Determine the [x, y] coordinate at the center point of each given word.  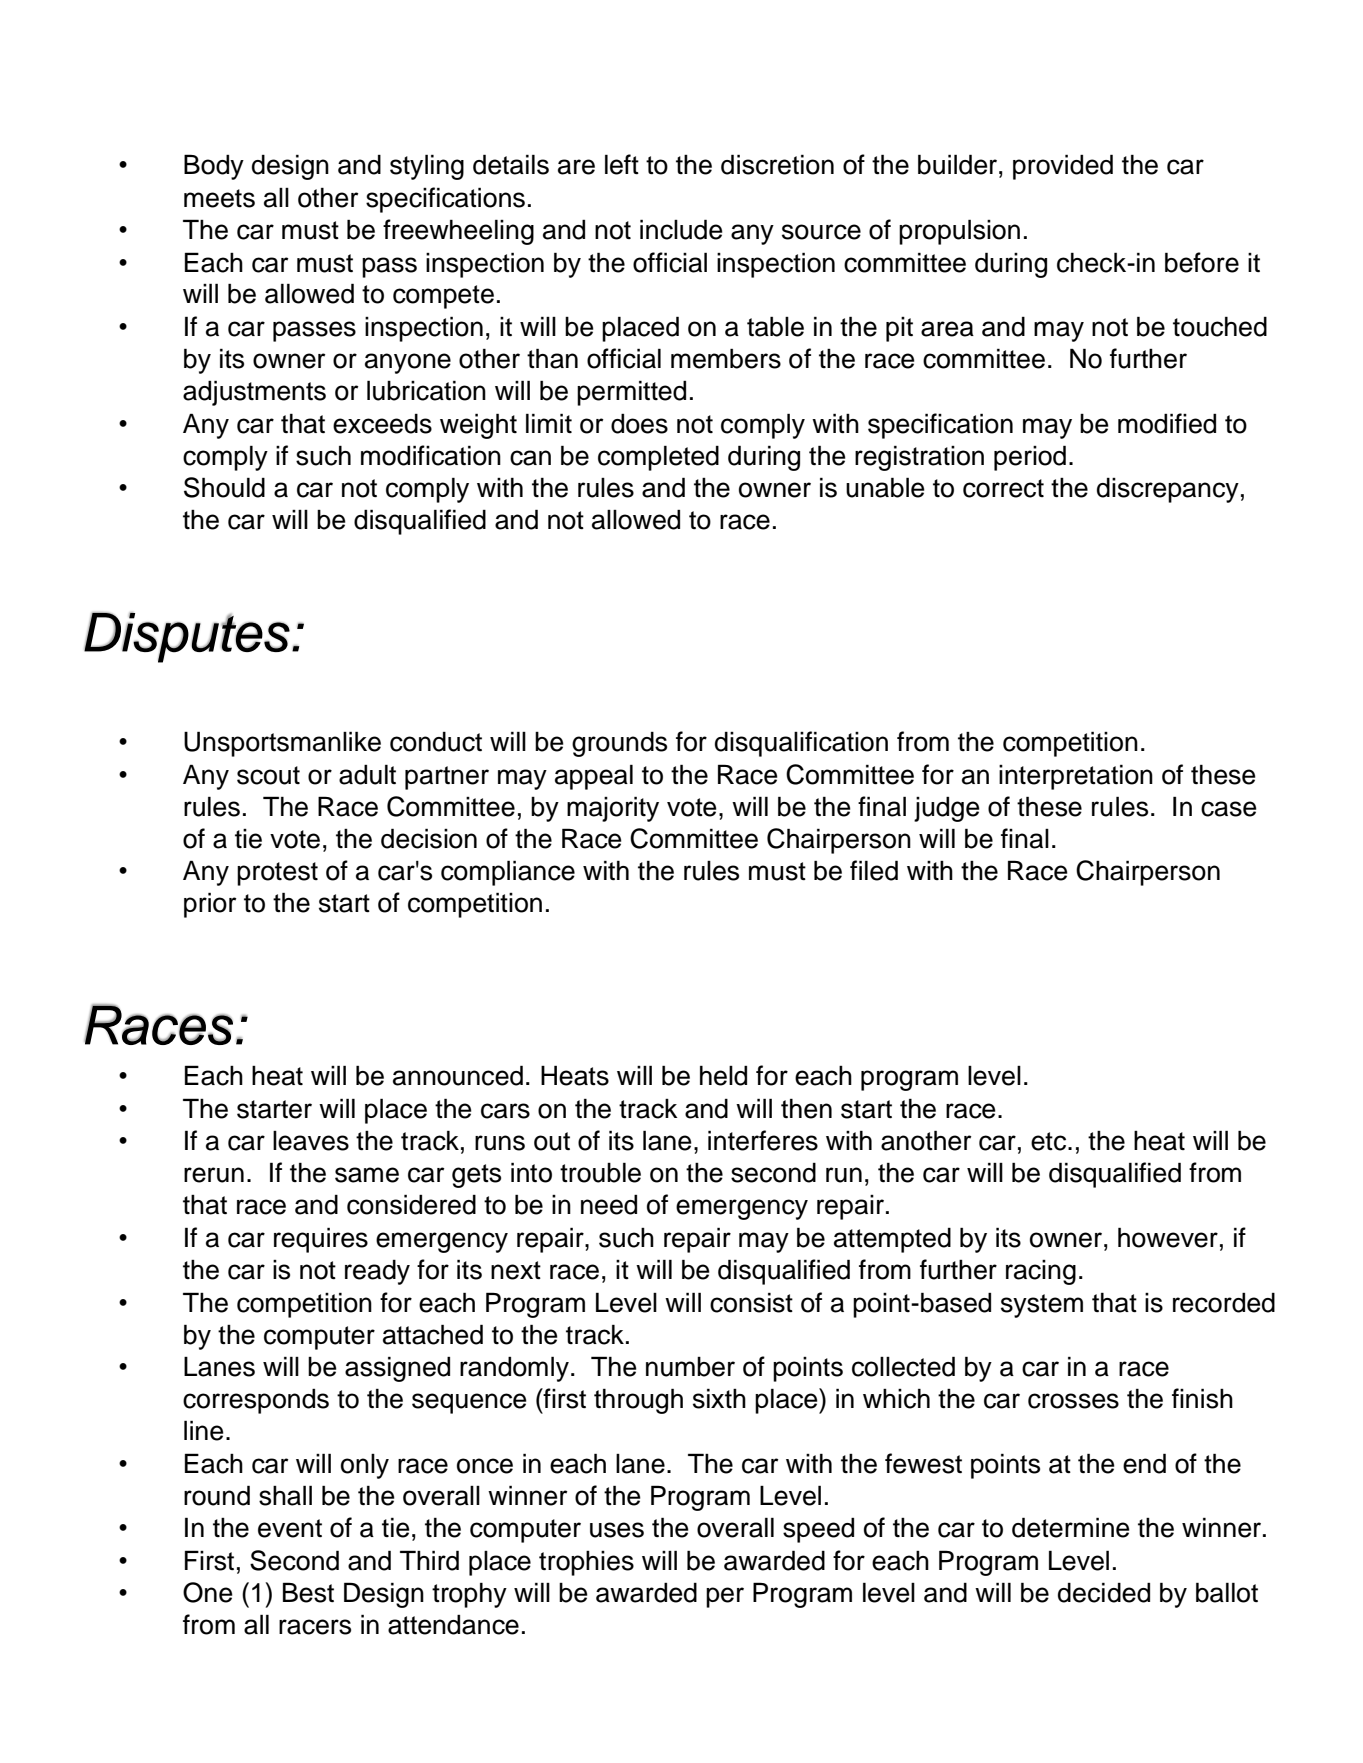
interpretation [1076, 777]
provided [1063, 167]
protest [277, 874]
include [681, 229]
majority [613, 809]
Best [308, 1592]
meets [219, 198]
